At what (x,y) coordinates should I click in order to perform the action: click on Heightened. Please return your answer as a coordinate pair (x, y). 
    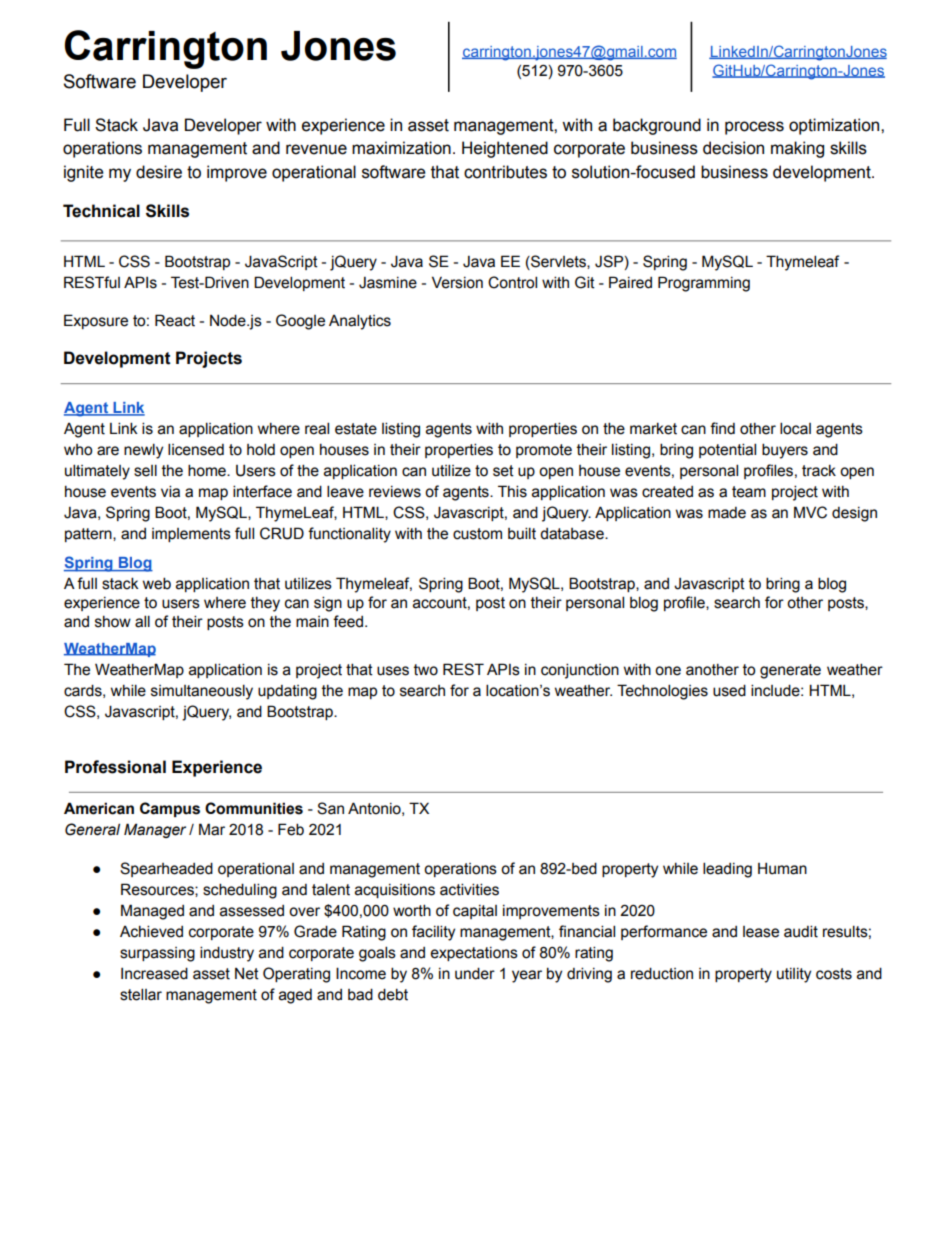
    Looking at the image, I should click on (505, 149).
